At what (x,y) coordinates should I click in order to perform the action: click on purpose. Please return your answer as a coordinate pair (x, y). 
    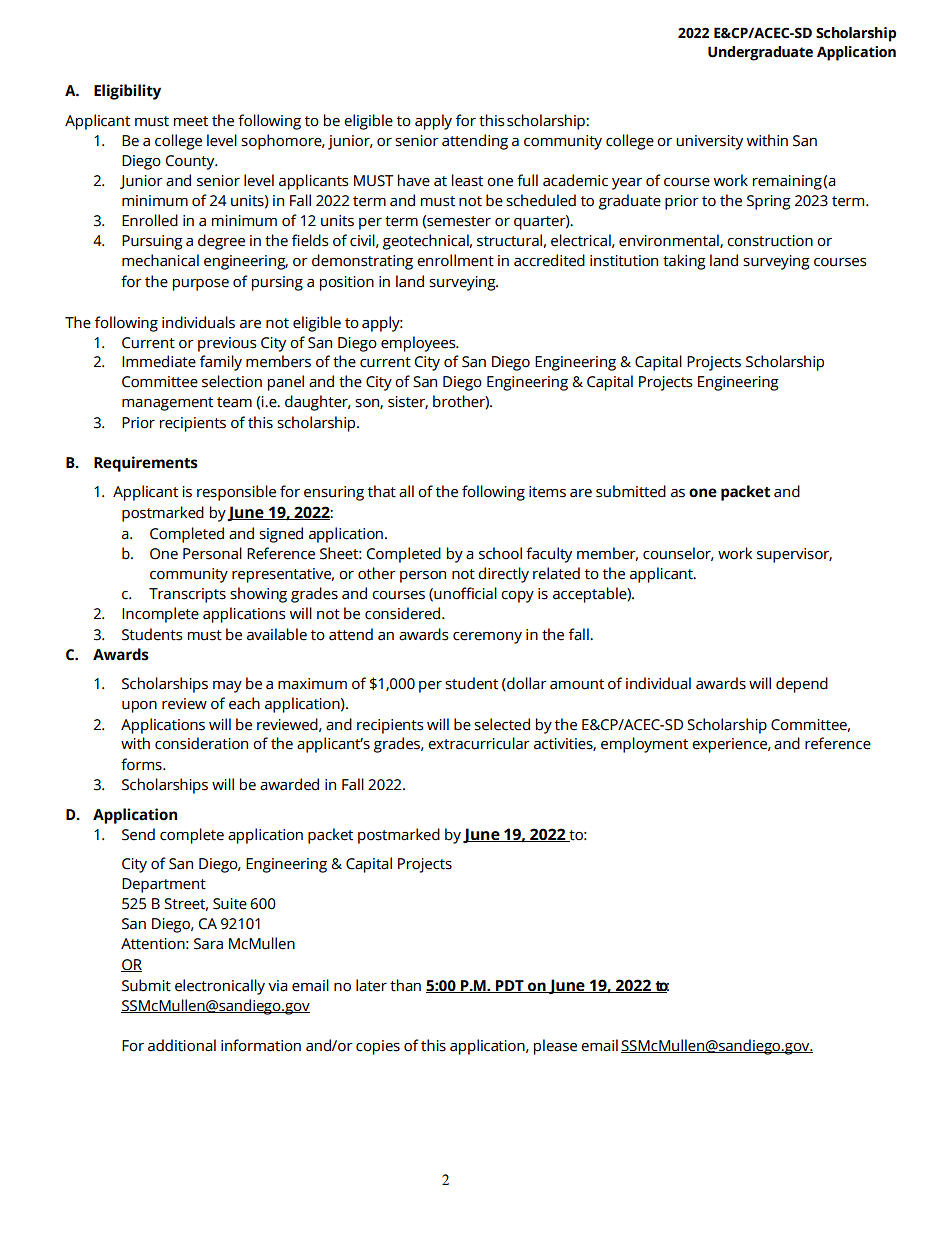
    Looking at the image, I should click on (201, 285).
